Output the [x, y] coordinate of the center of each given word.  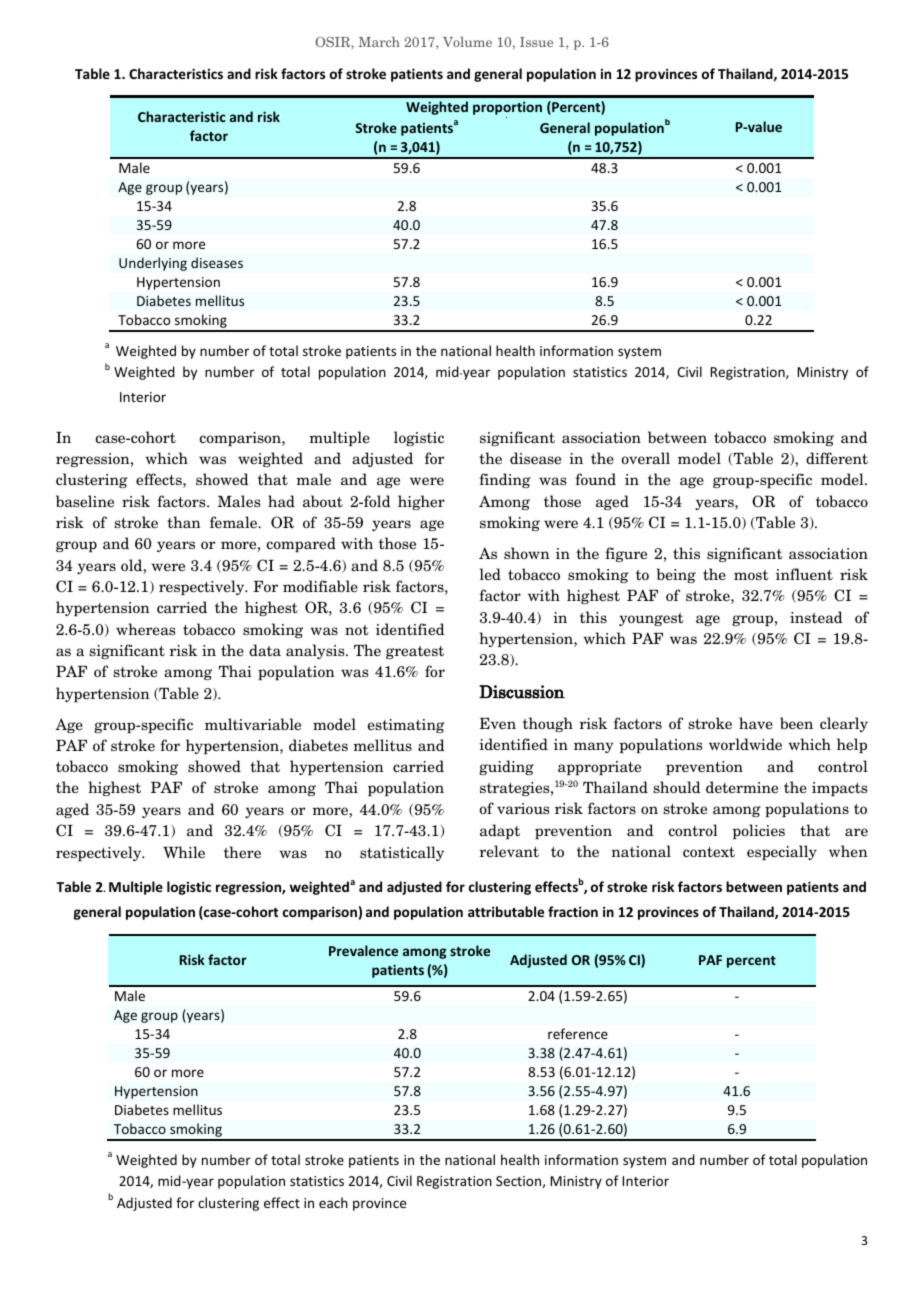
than [184, 522]
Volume [467, 42]
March [379, 42]
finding [505, 480]
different [837, 458]
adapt [500, 831]
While [184, 852]
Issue [536, 42]
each [333, 1202]
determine [742, 787]
